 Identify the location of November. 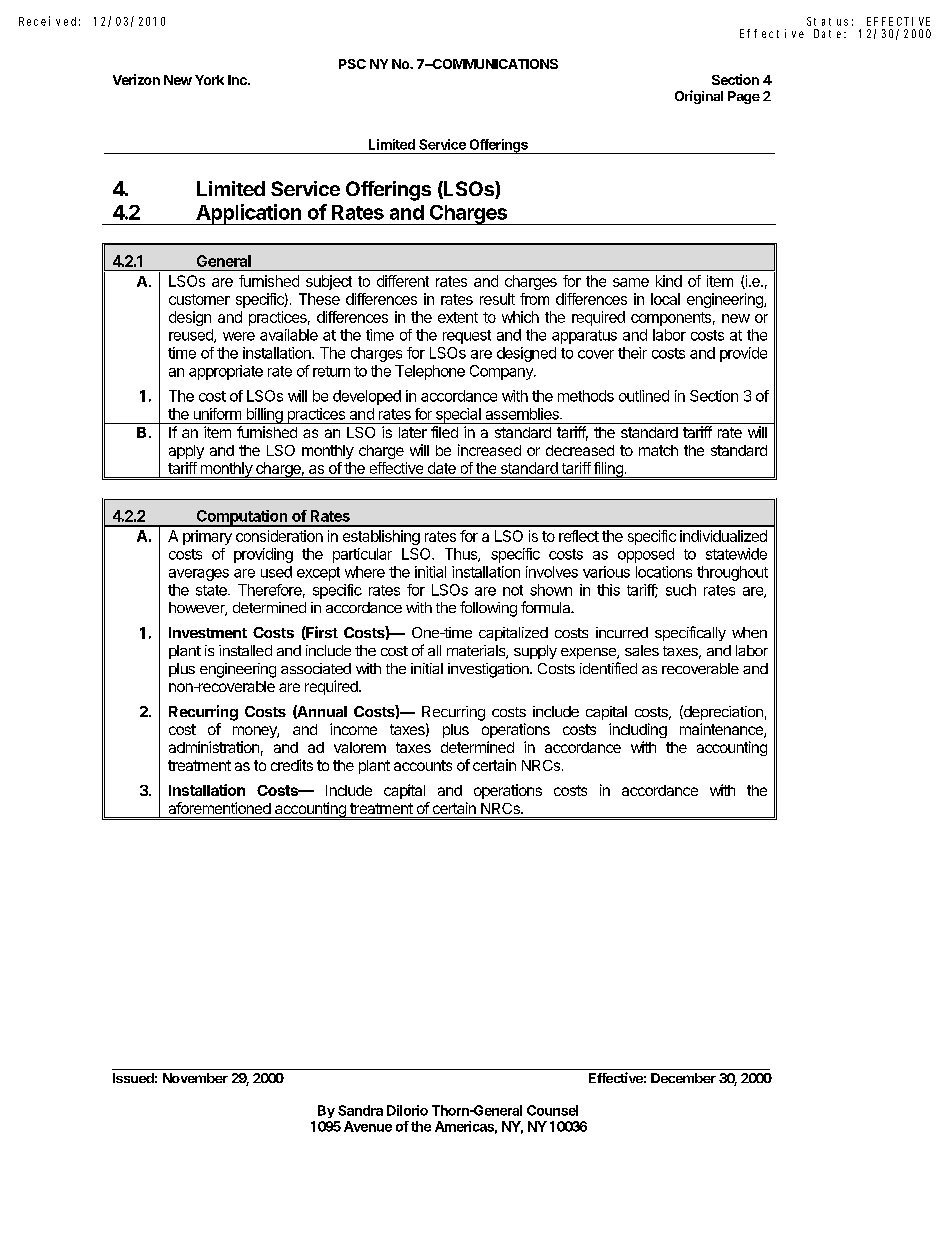
(195, 1078).
